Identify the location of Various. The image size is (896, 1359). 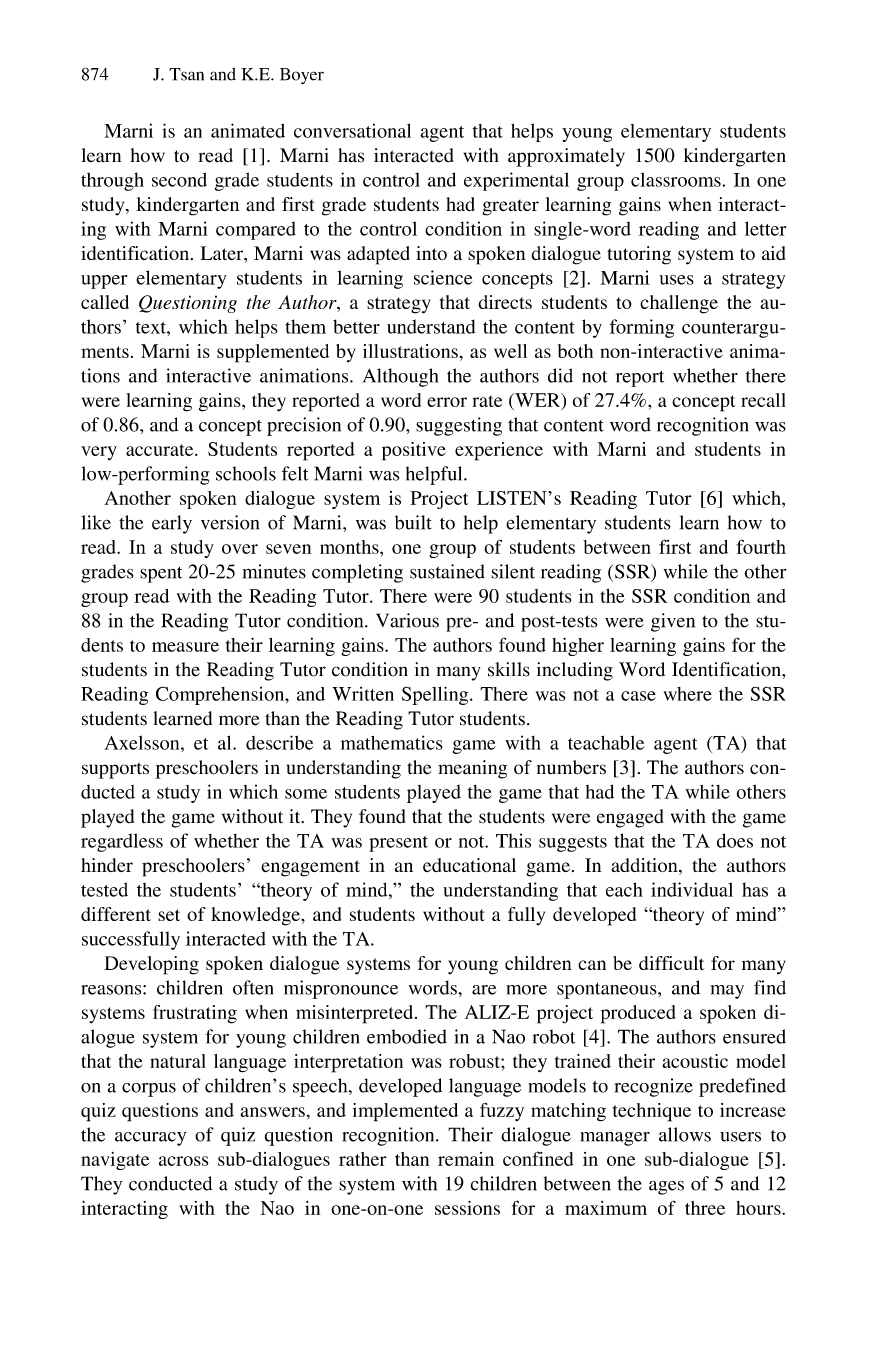
(407, 620).
